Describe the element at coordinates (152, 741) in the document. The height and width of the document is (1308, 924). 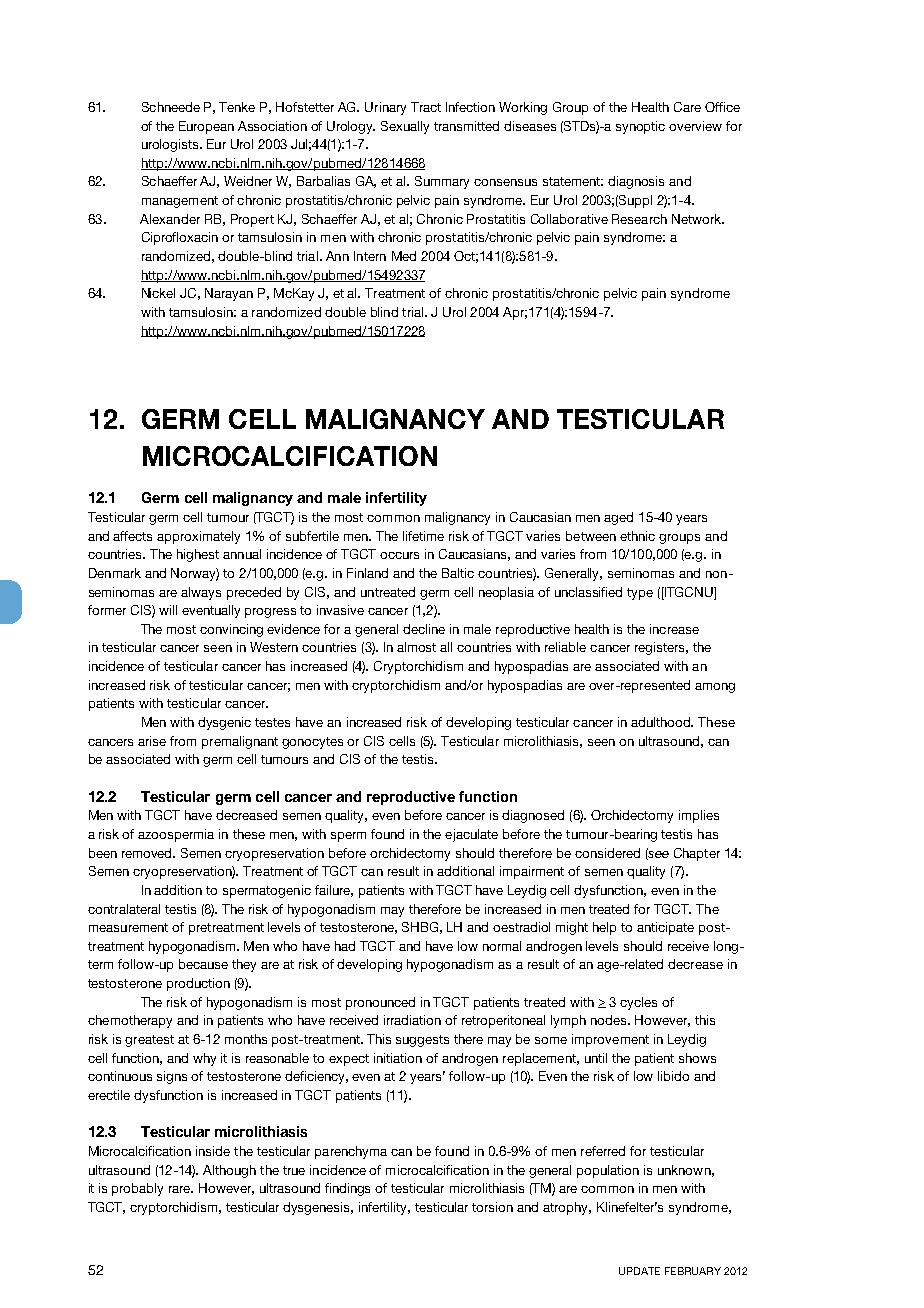
I see `arise` at that location.
